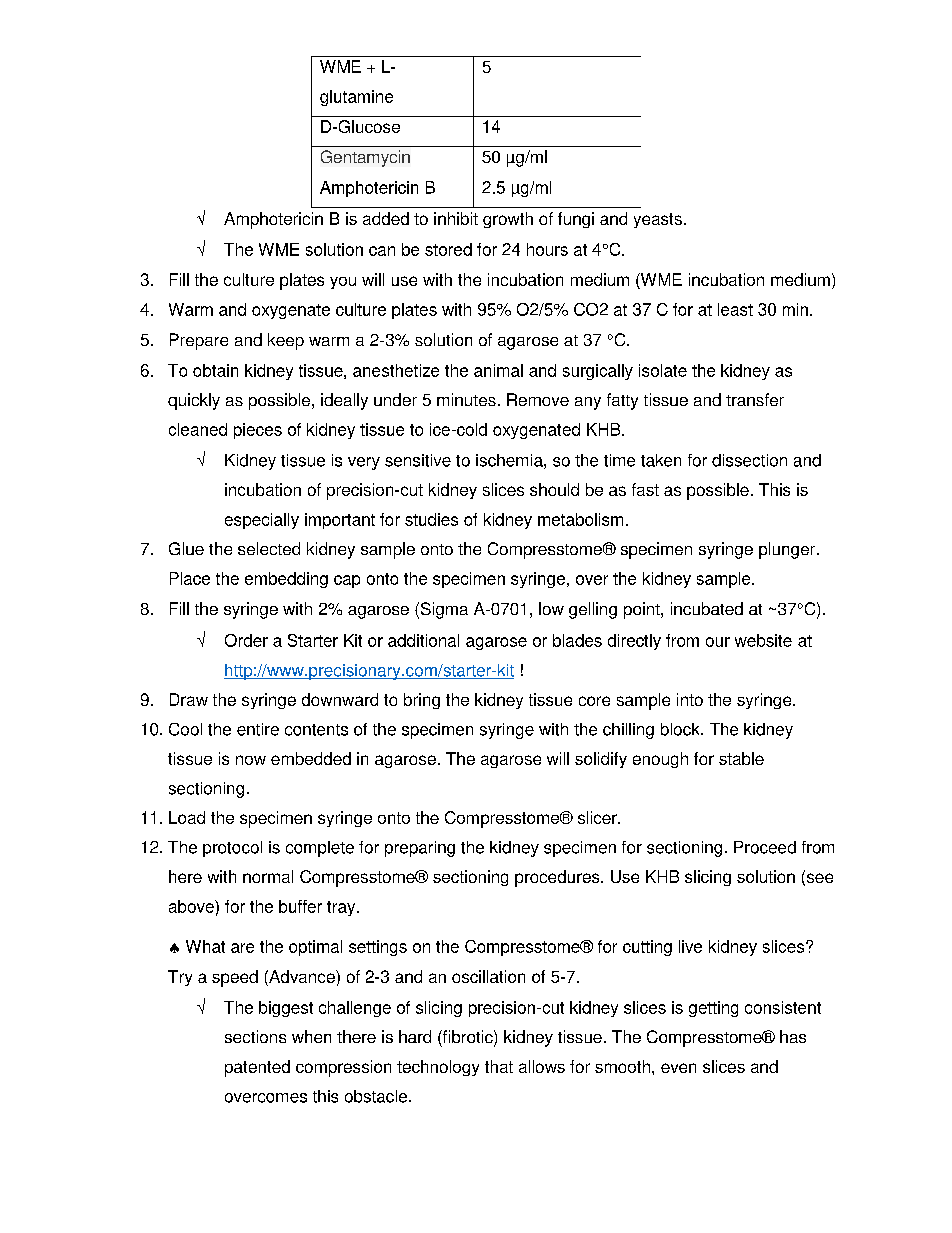 The height and width of the screenshot is (1233, 952). Describe the element at coordinates (431, 519) in the screenshot. I see `studies` at that location.
